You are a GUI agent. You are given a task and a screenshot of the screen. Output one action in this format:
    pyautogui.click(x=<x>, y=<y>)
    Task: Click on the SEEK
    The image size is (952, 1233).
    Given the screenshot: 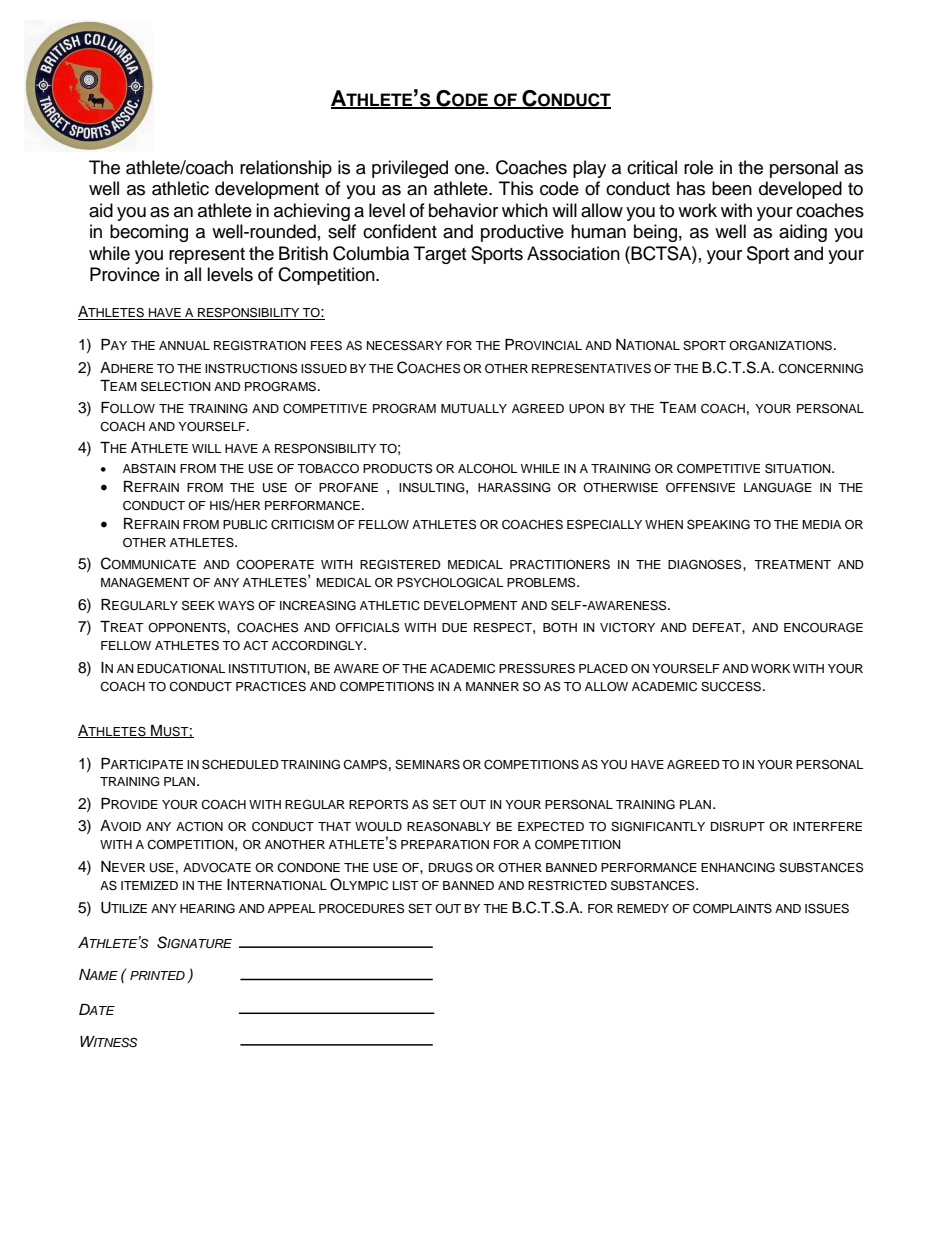 What is the action you would take?
    pyautogui.click(x=198, y=605)
